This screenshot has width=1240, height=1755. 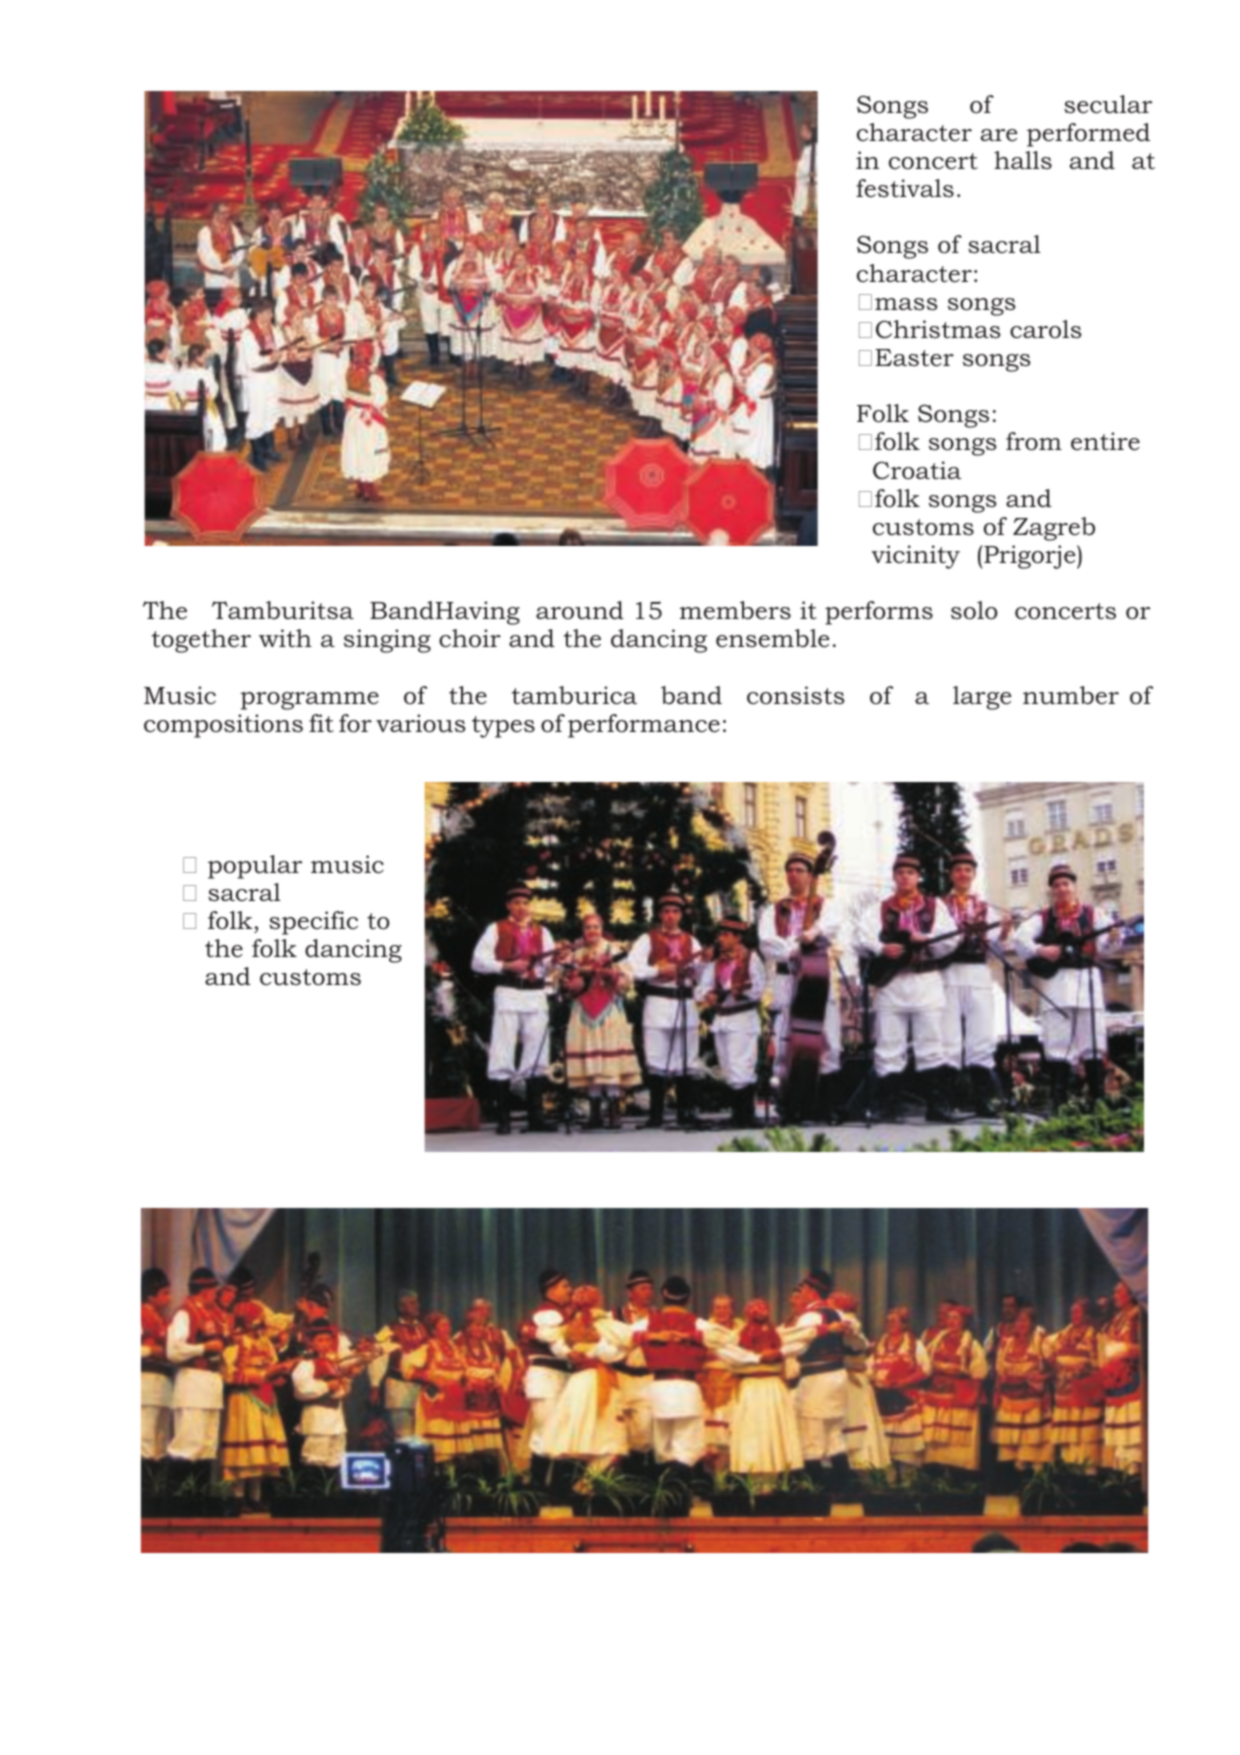 I want to click on festivals, so click(x=905, y=188).
